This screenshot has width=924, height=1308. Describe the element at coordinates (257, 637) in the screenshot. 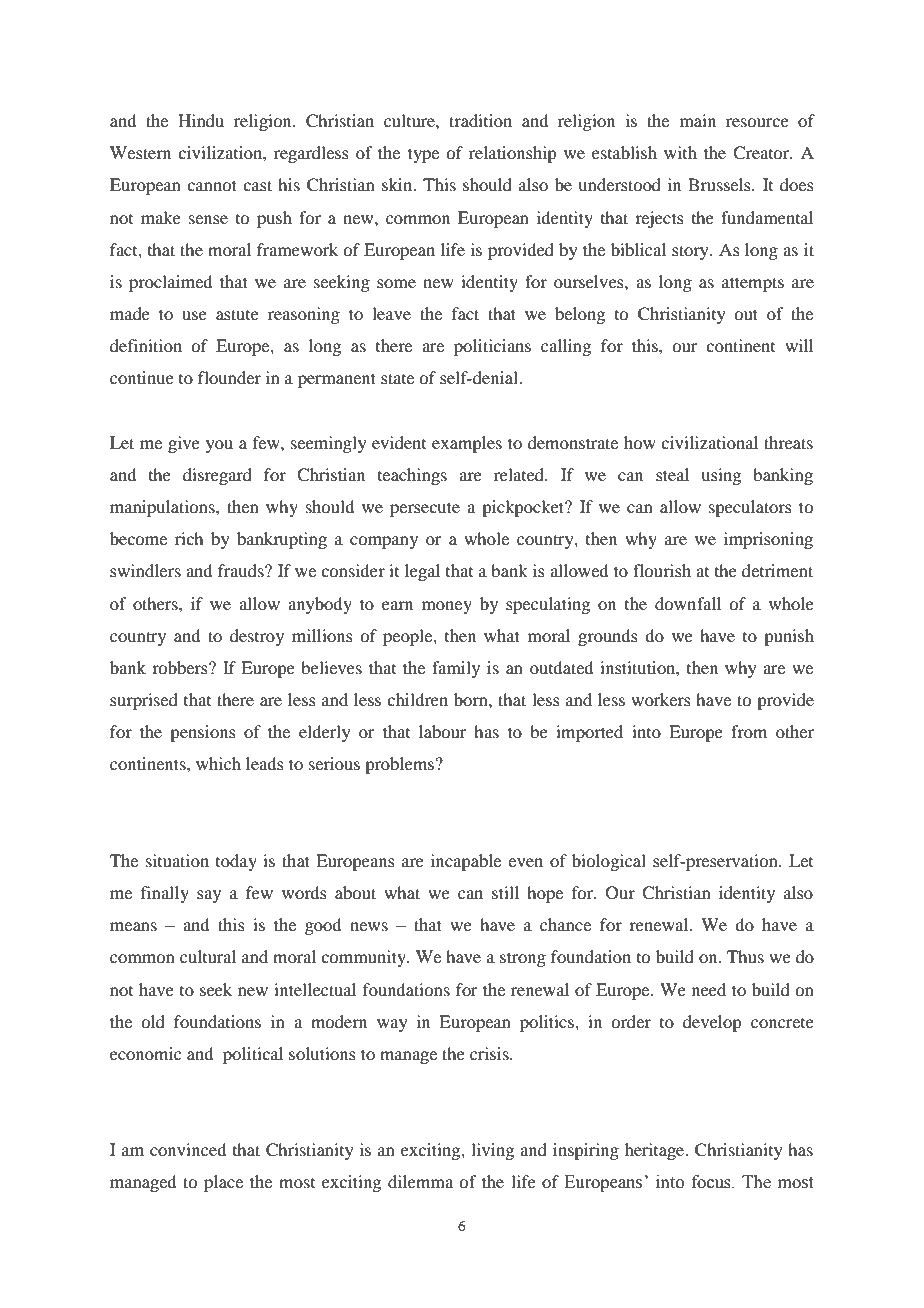

I see `destroy` at that location.
